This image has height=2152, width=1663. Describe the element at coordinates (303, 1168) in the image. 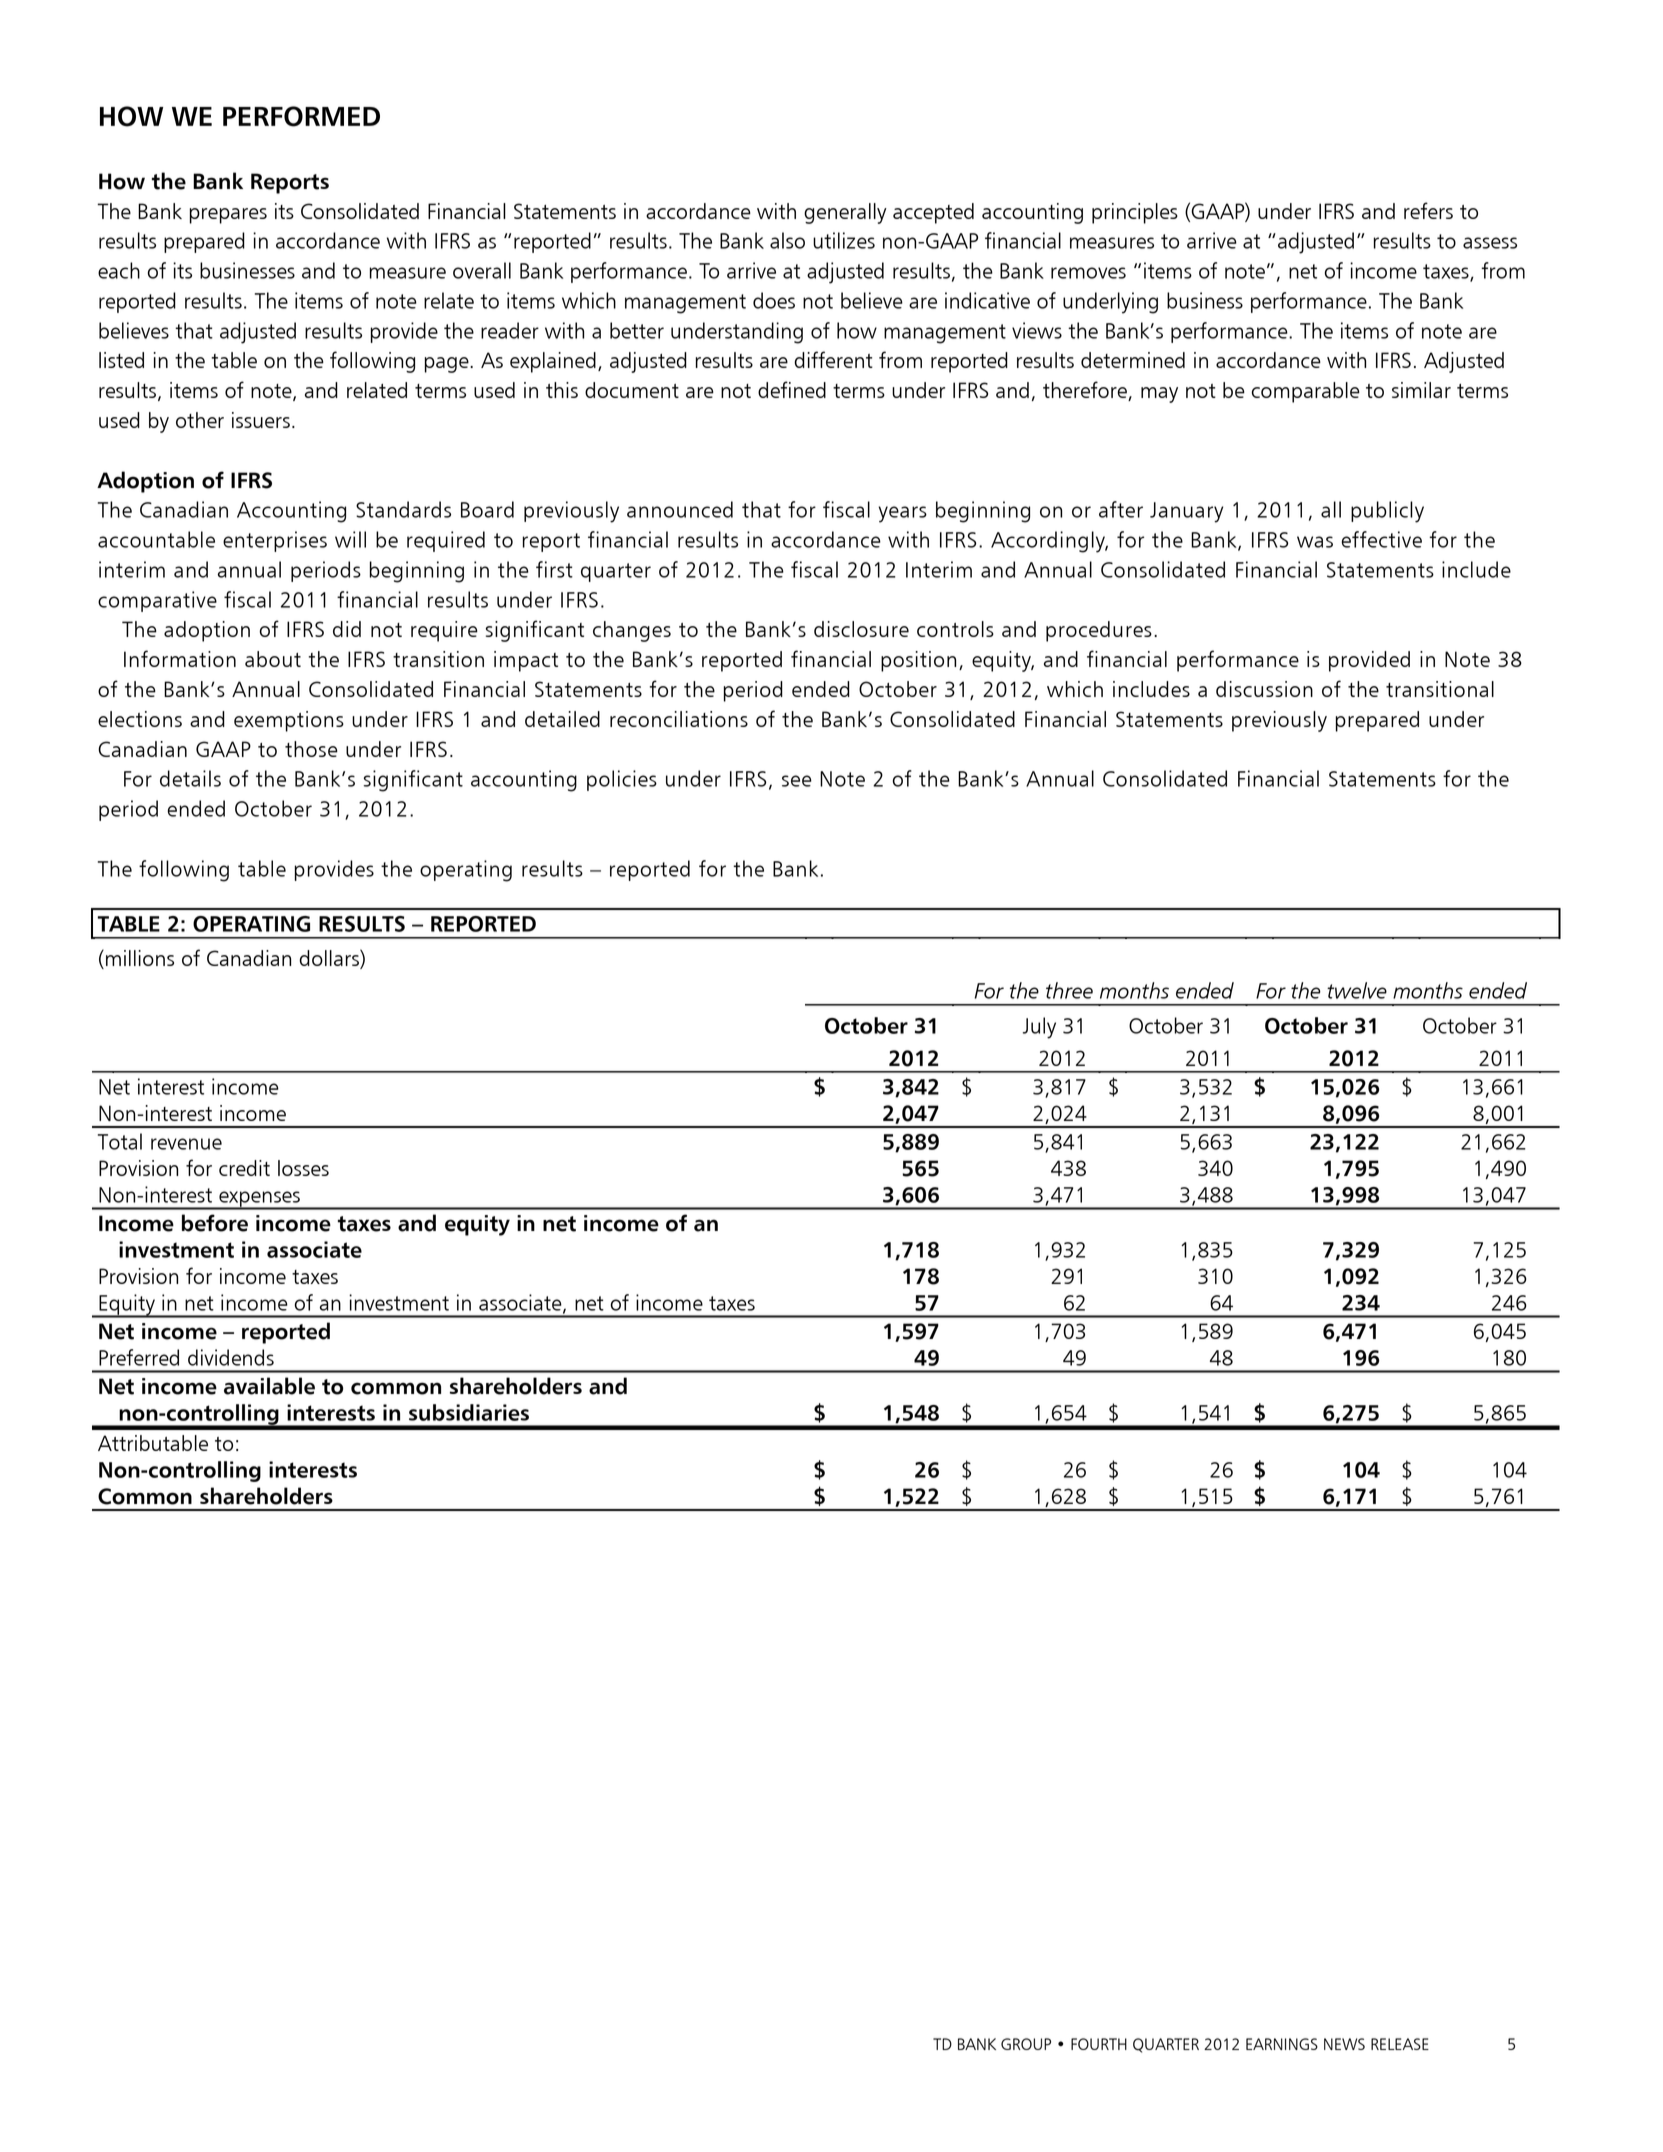

I see `losses` at that location.
